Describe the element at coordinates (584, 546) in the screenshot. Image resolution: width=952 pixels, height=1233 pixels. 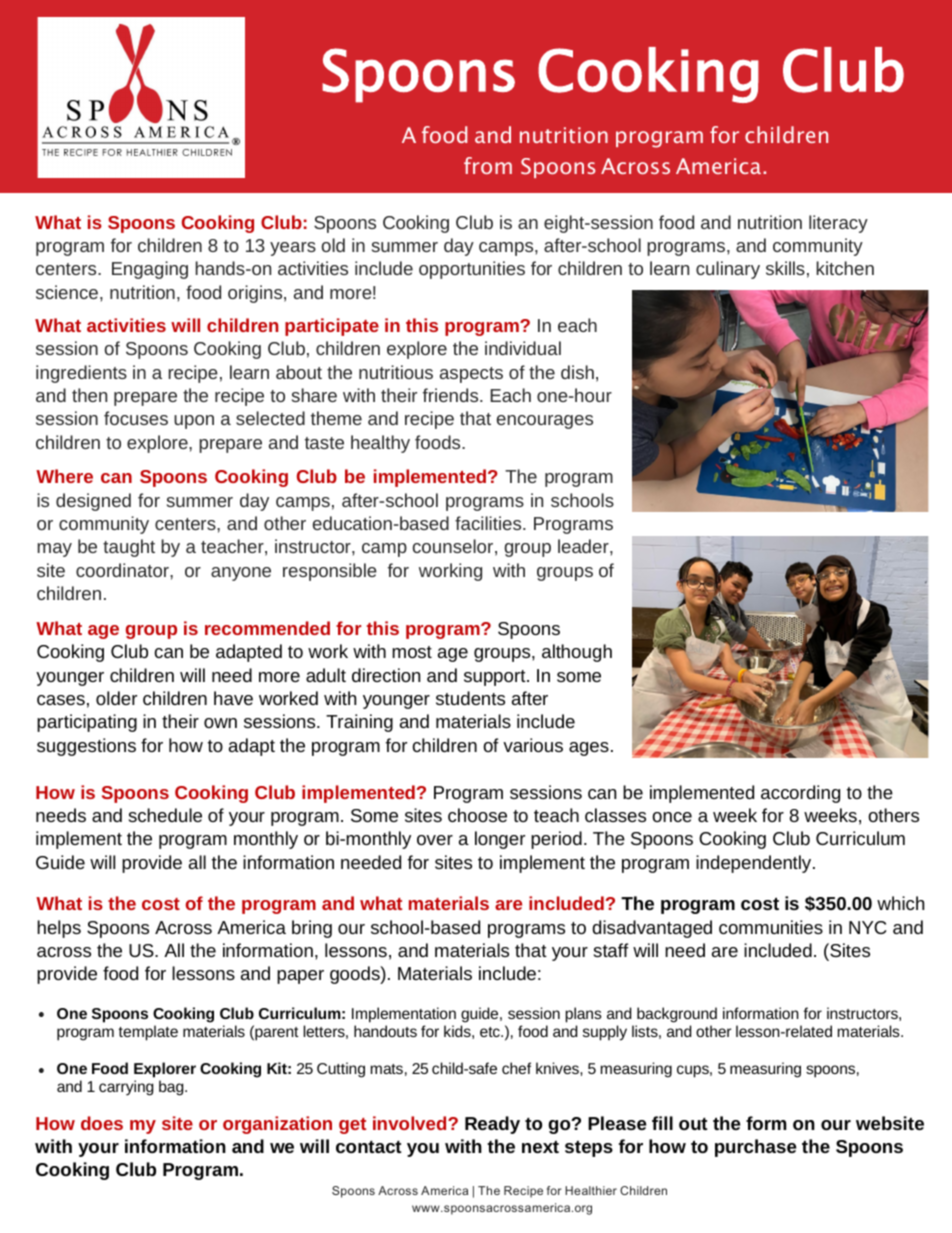
I see `leader` at that location.
